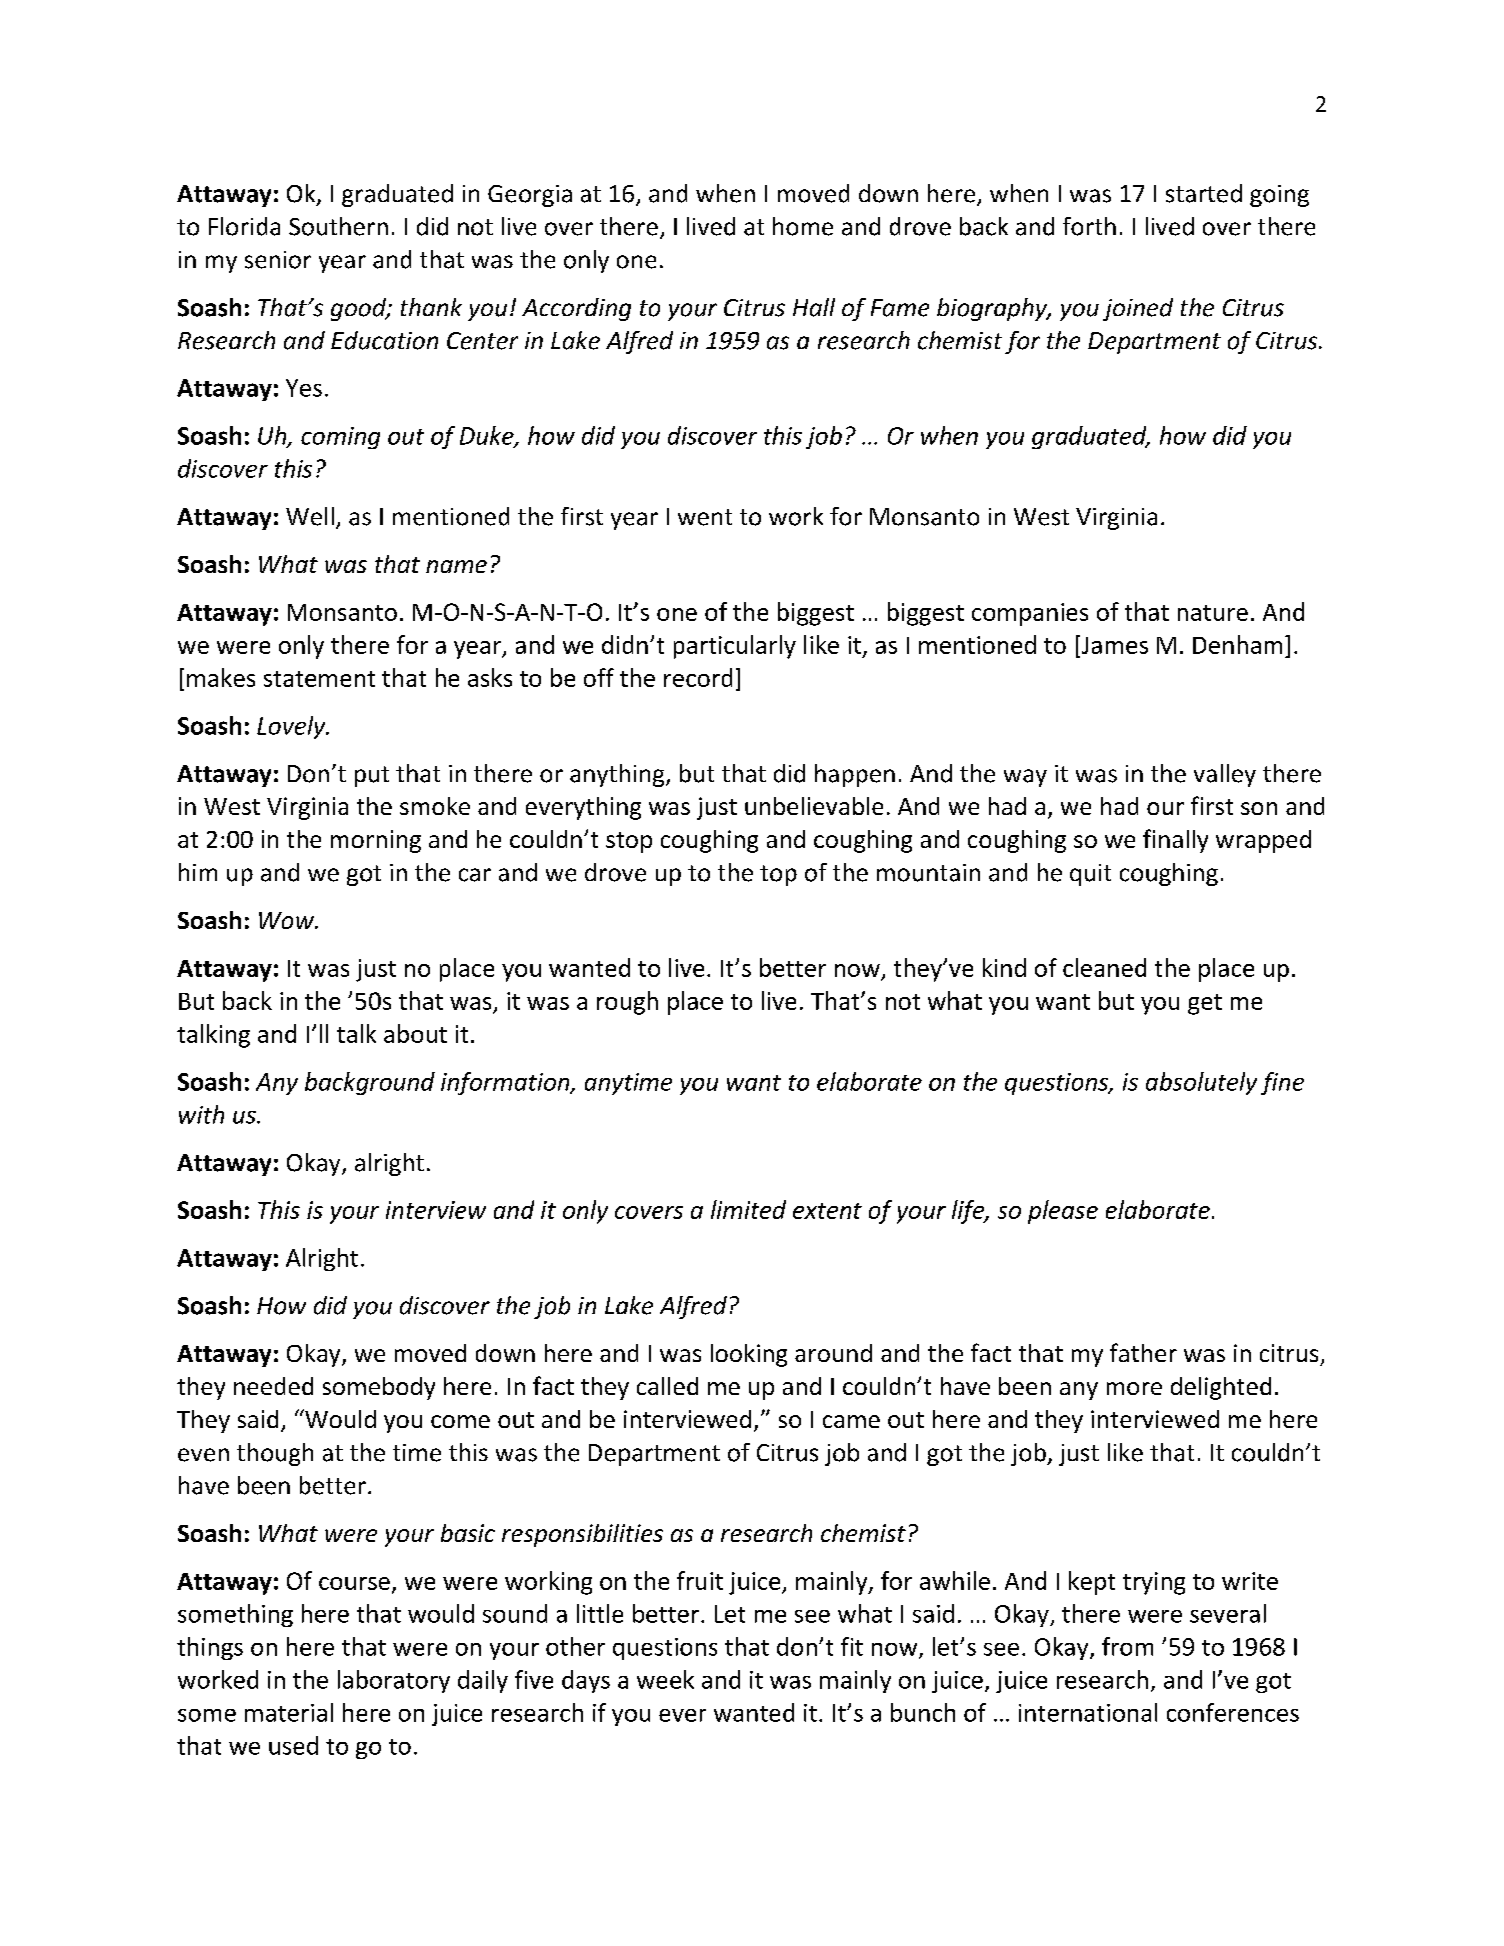 The width and height of the page is (1504, 1946). Describe the element at coordinates (1104, 967) in the page. I see `cleaned` at that location.
